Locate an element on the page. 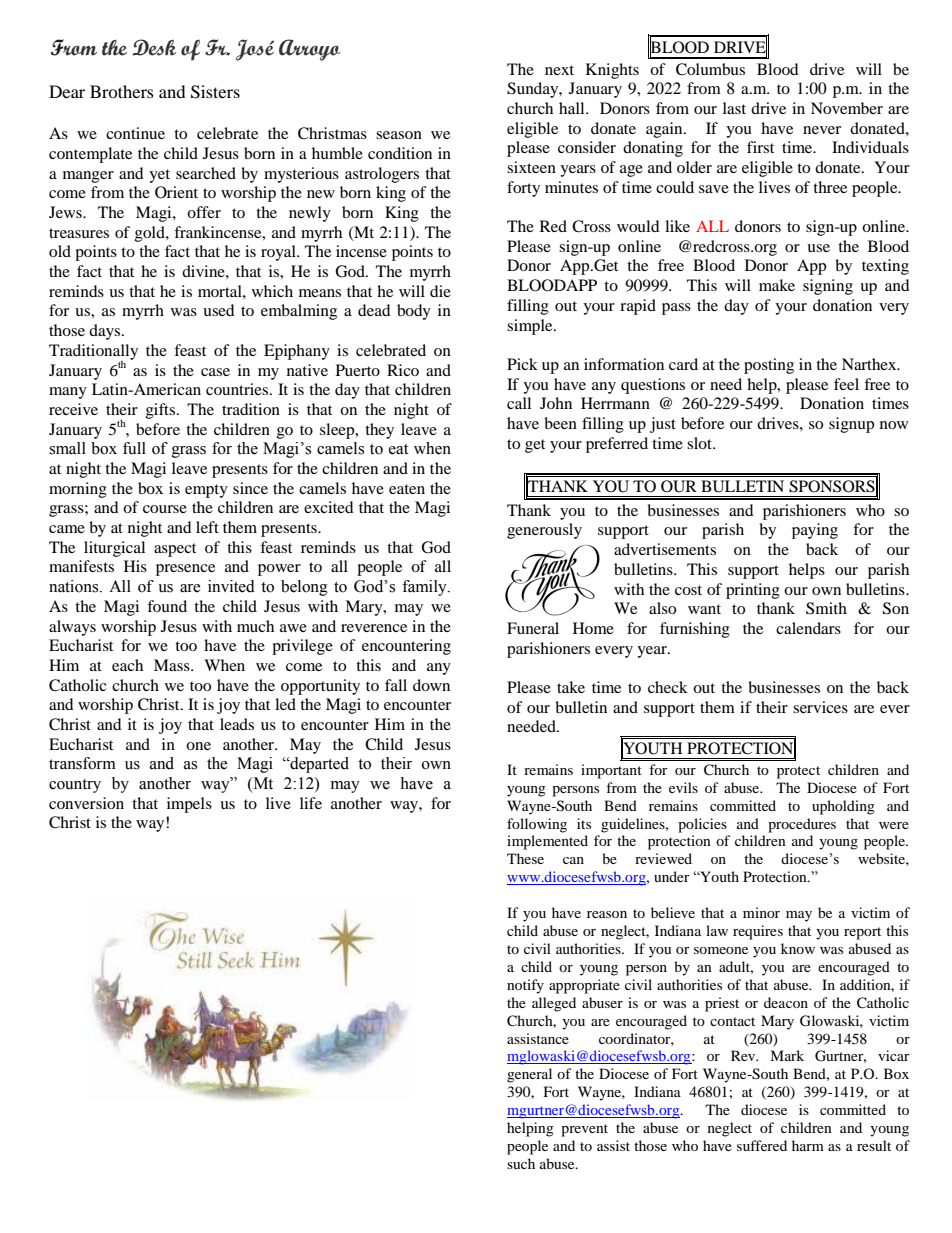 The height and width of the document is (1233, 952). procedures is located at coordinates (802, 825).
